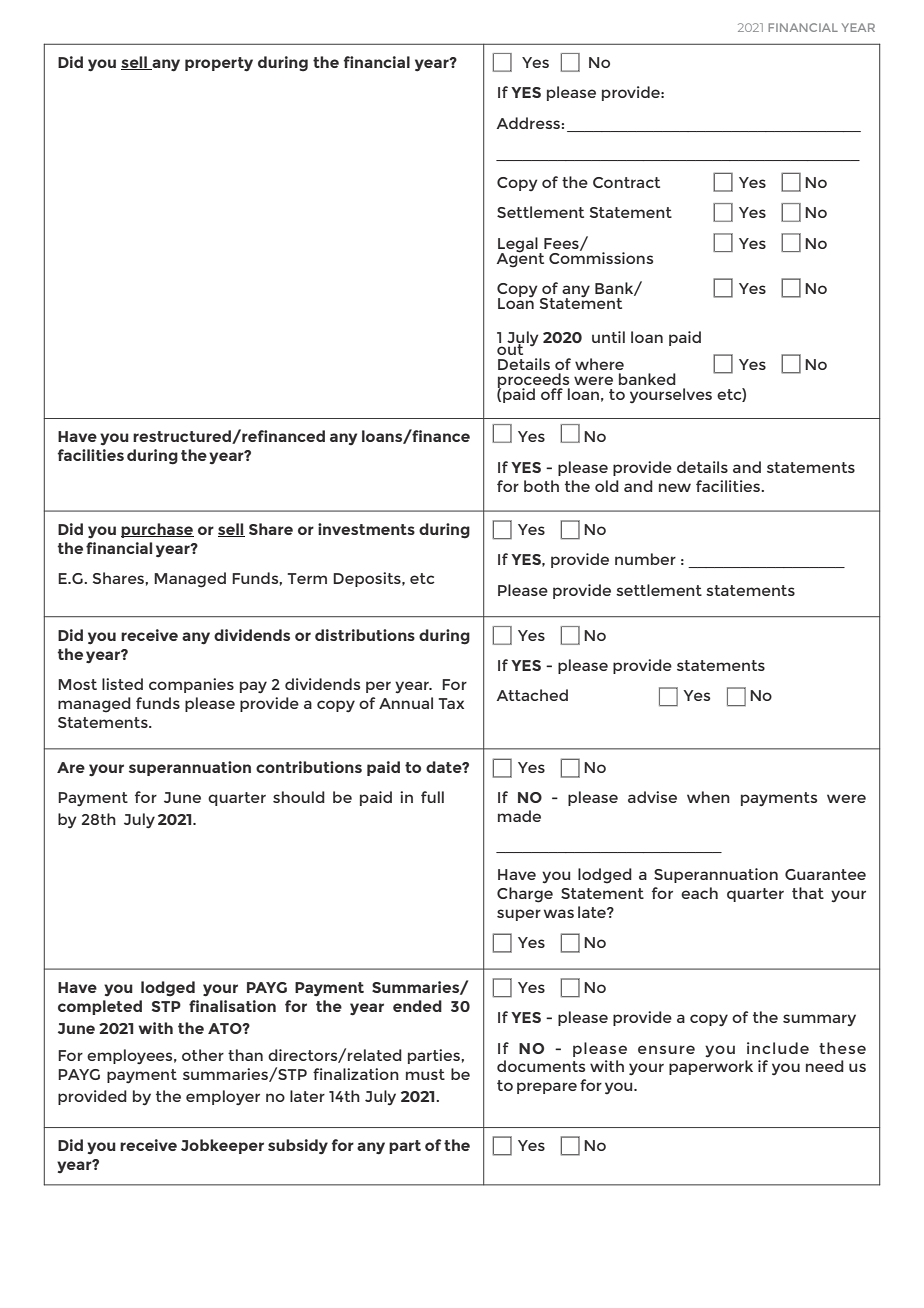  I want to click on number, so click(645, 559).
